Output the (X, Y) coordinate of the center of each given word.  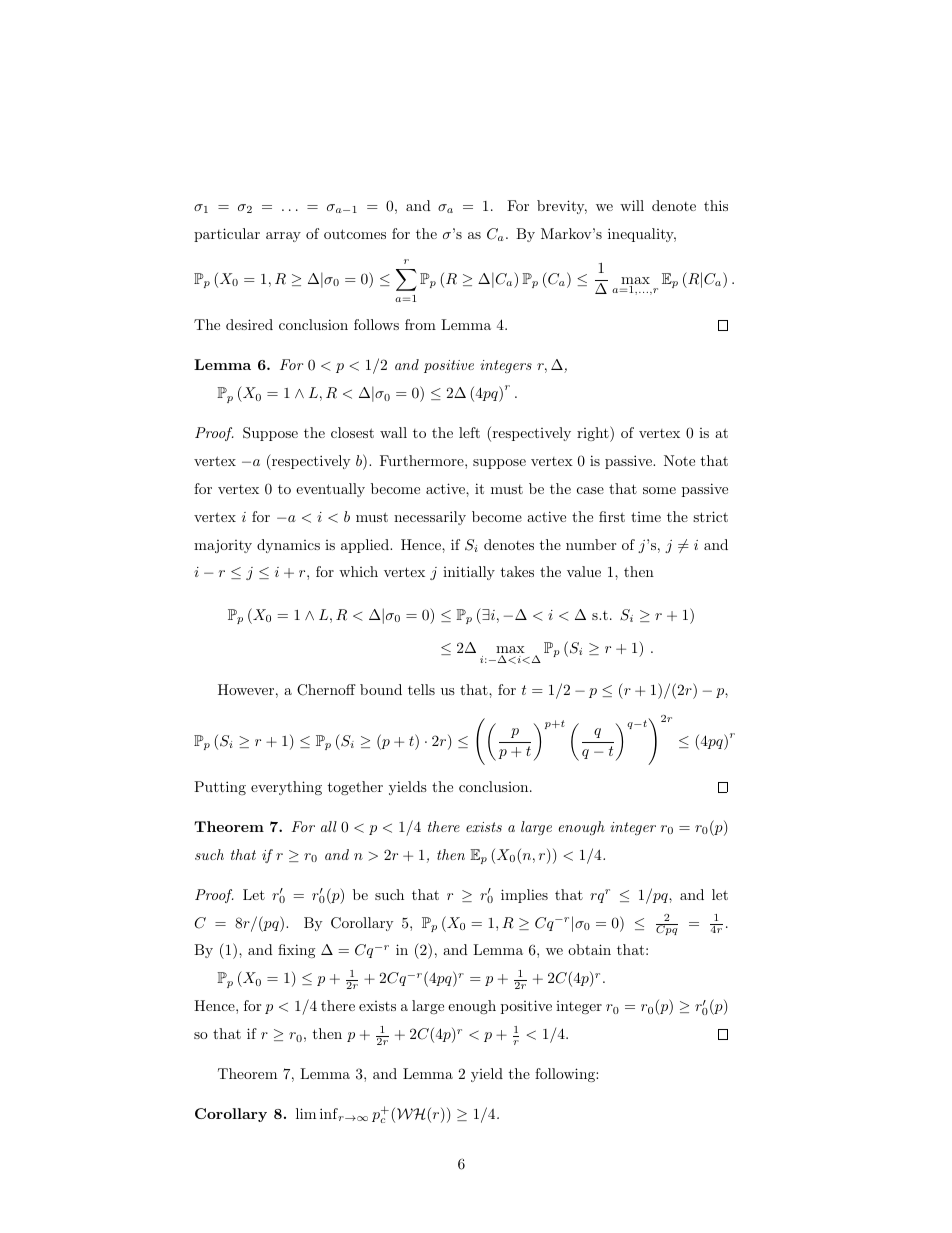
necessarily (430, 518)
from (420, 324)
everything (286, 788)
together (355, 788)
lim (306, 1113)
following (566, 1075)
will (632, 205)
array (283, 237)
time (646, 517)
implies (524, 896)
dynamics (288, 546)
